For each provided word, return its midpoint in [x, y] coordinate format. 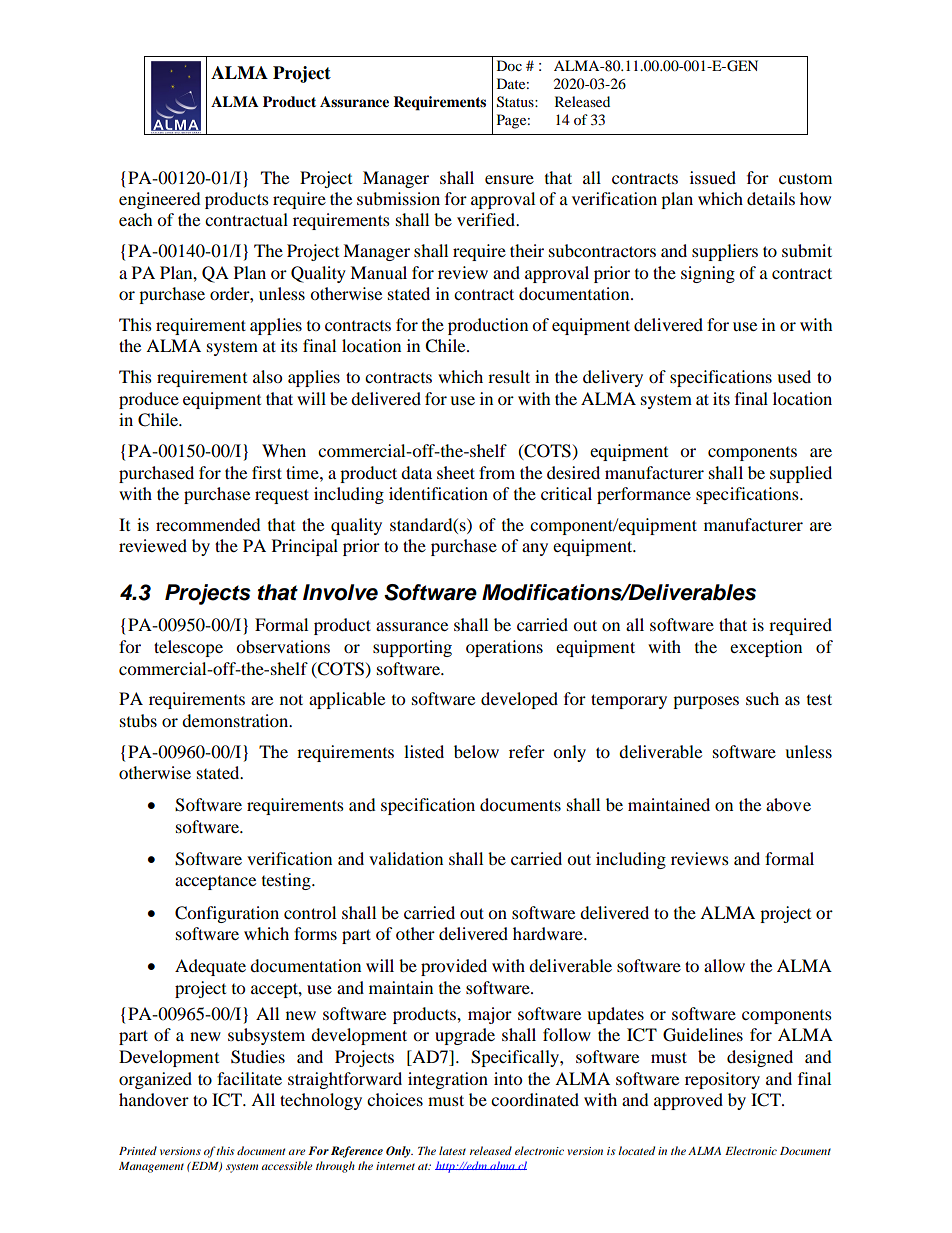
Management [151, 1167]
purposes [706, 702]
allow [724, 965]
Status [516, 102]
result [509, 376]
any [535, 549]
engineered [160, 200]
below [476, 751]
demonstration [236, 720]
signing [708, 274]
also [267, 376]
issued [713, 177]
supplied [801, 474]
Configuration [227, 914]
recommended [208, 524]
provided [454, 967]
